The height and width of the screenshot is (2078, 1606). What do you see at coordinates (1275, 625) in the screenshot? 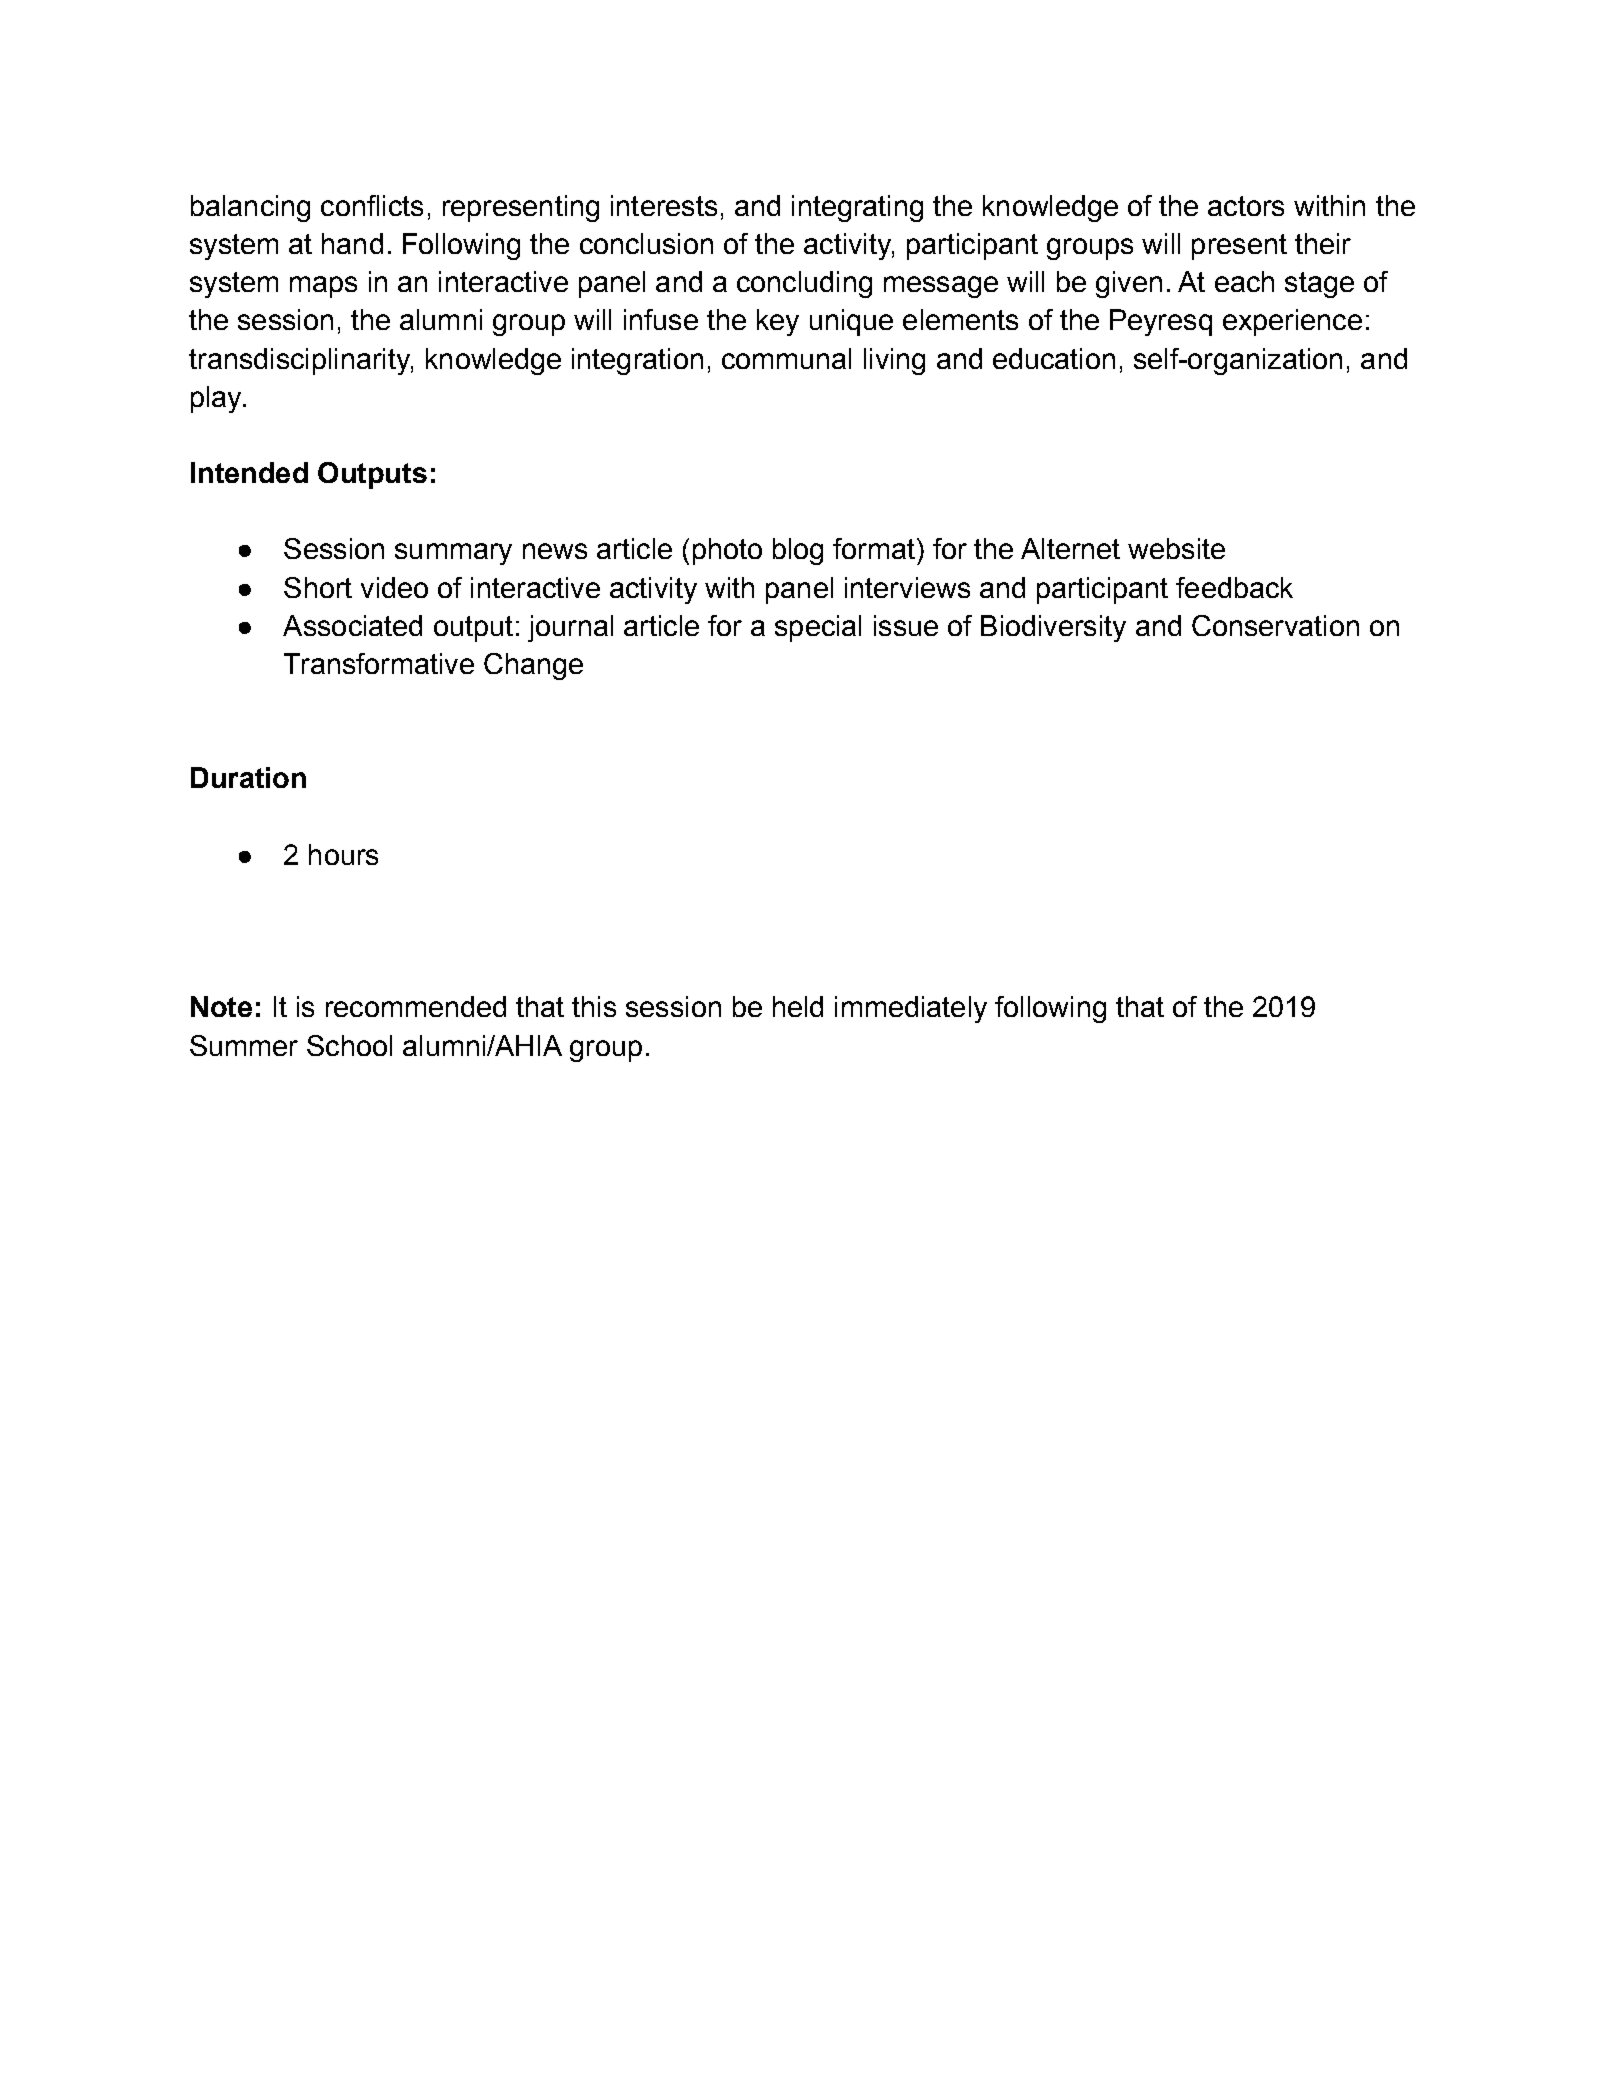
I see `Conservation` at bounding box center [1275, 625].
